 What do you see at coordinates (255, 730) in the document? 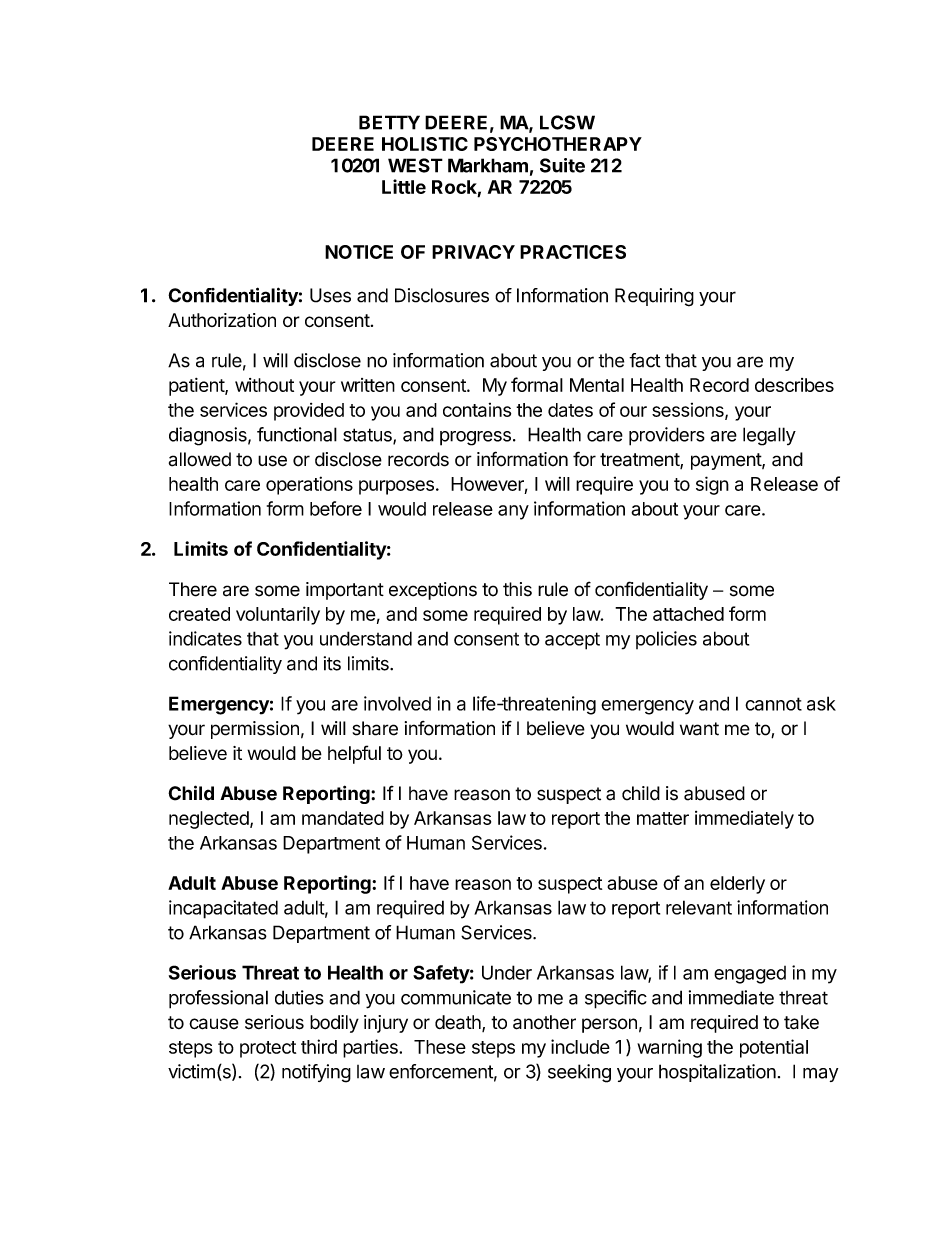
I see `permission` at bounding box center [255, 730].
